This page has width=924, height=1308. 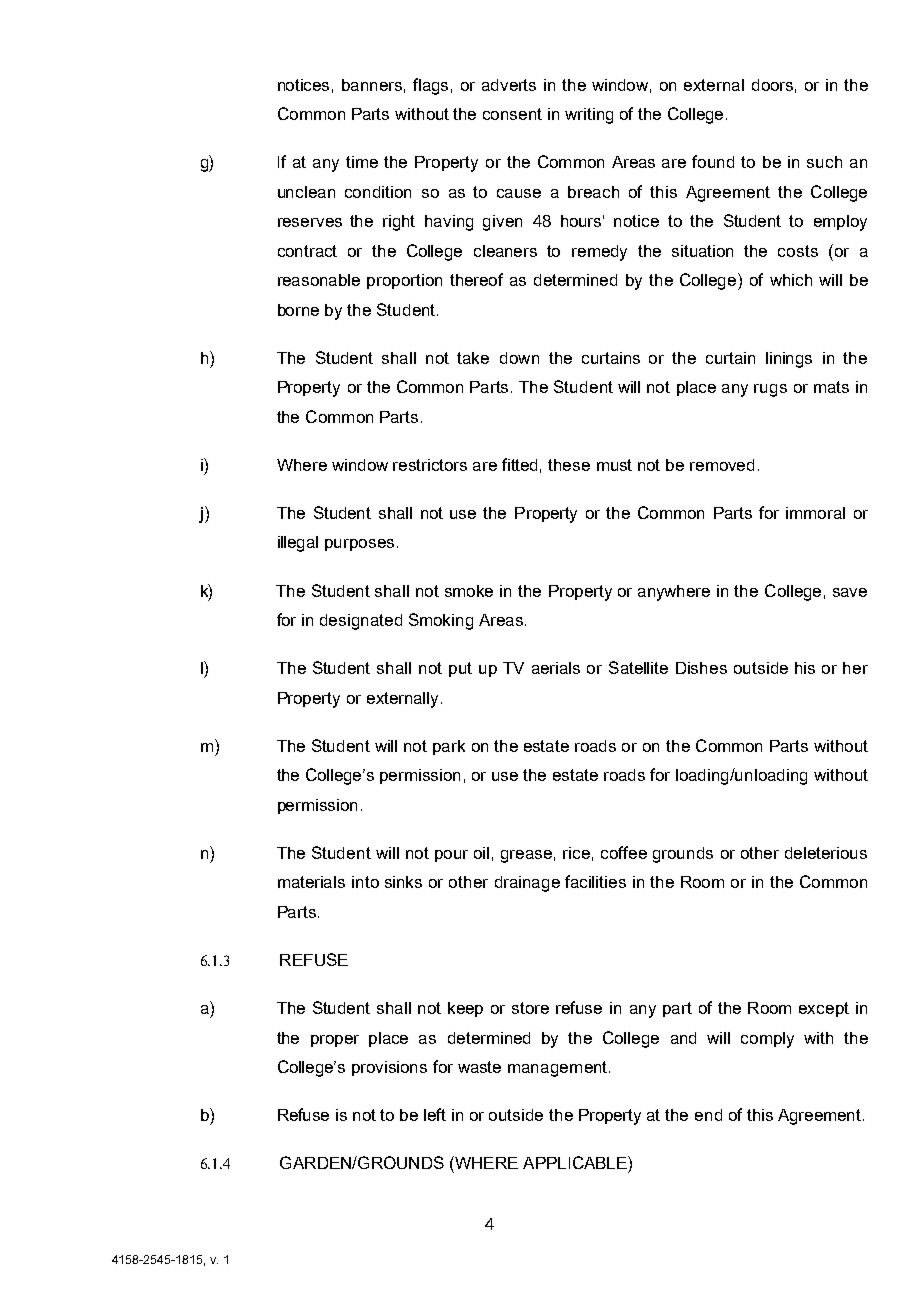 I want to click on writing, so click(x=589, y=116).
